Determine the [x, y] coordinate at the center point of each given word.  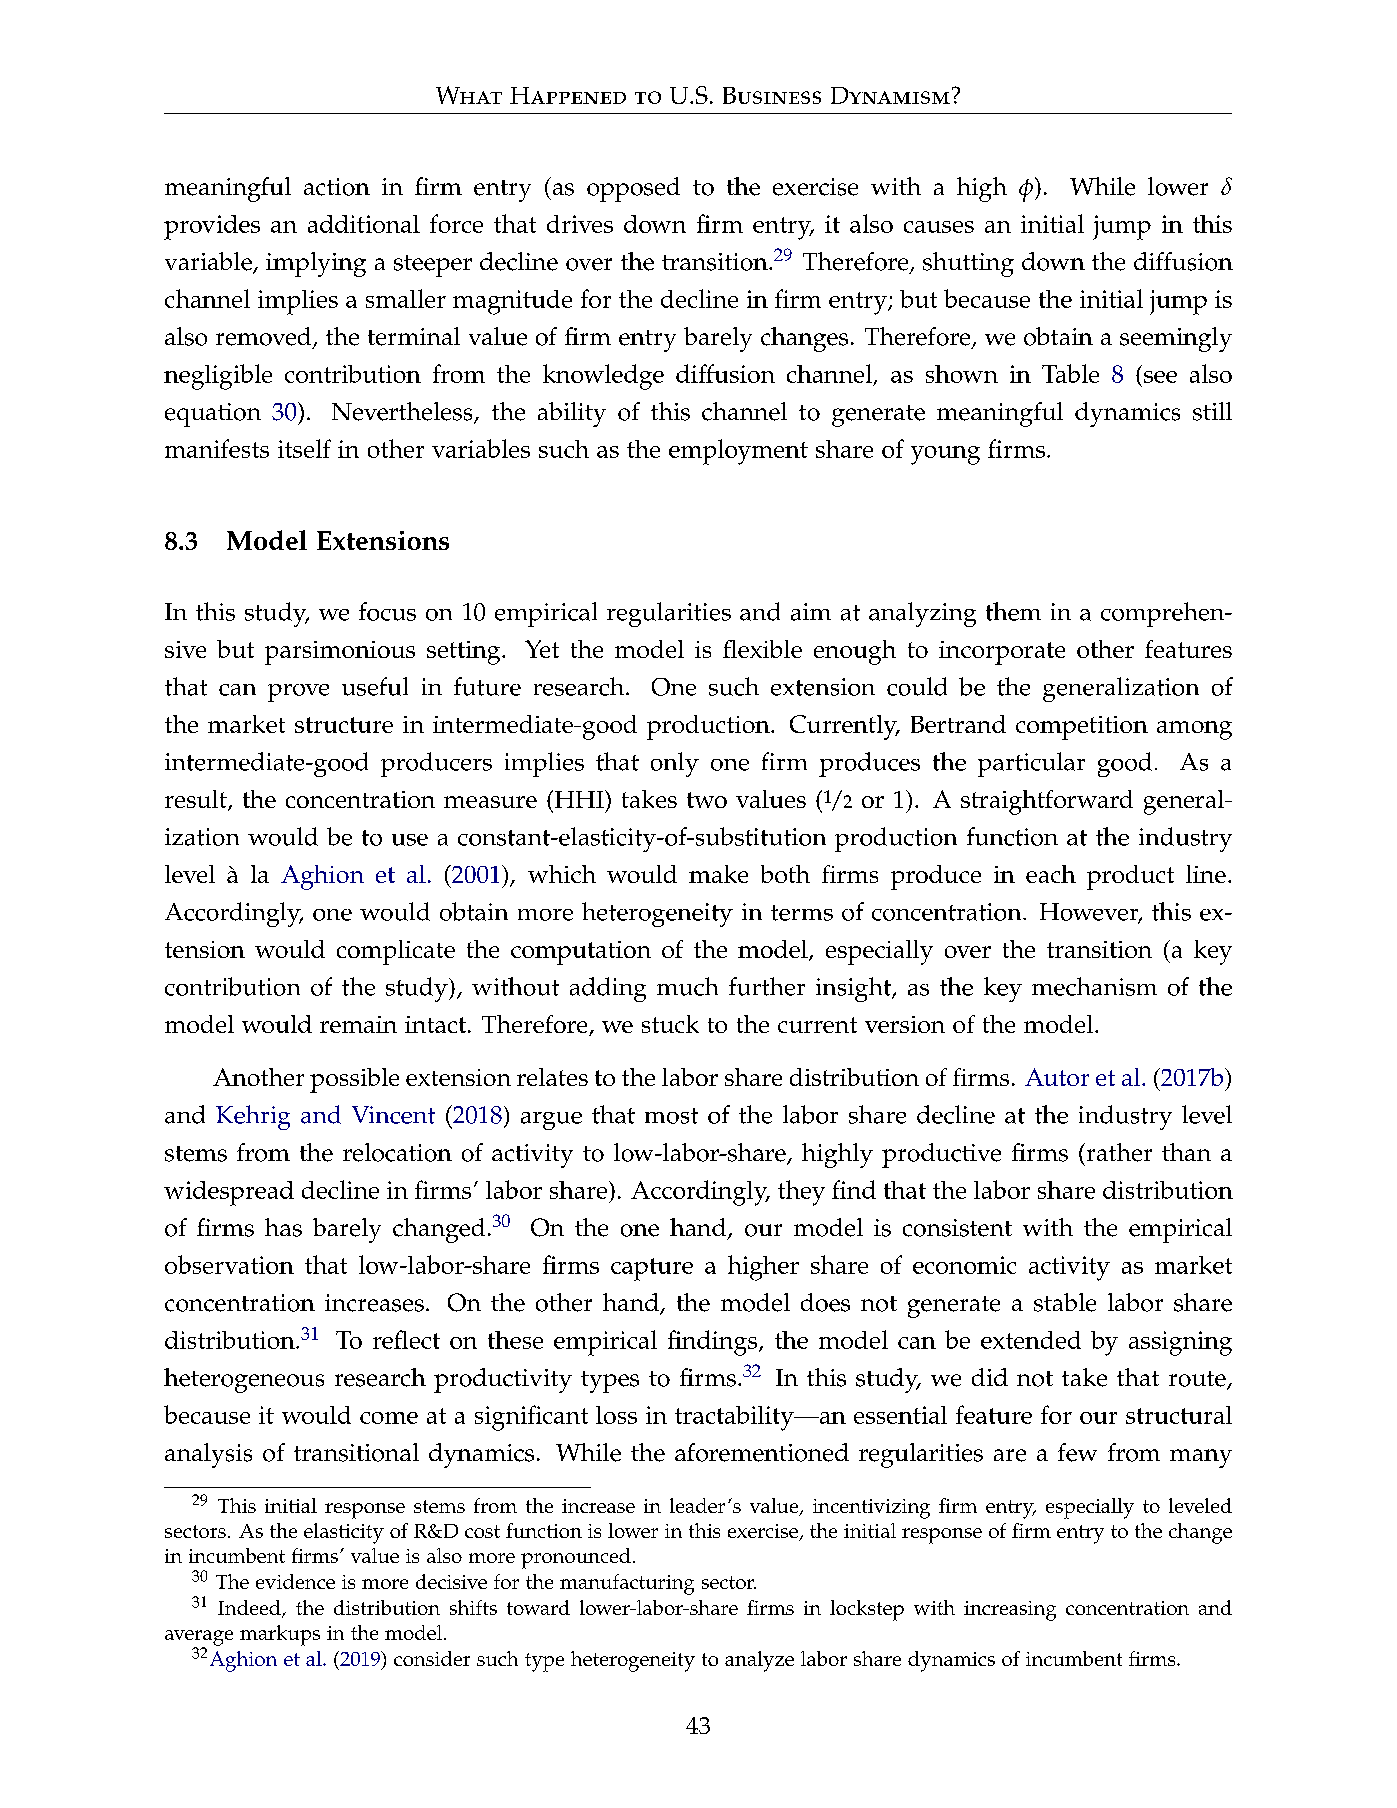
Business [772, 95]
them [1013, 611]
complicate [396, 952]
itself [304, 448]
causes [939, 227]
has [283, 1227]
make [718, 874]
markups [280, 1635]
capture [652, 1269]
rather [1118, 1152]
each [1051, 874]
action [337, 187]
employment [738, 452]
